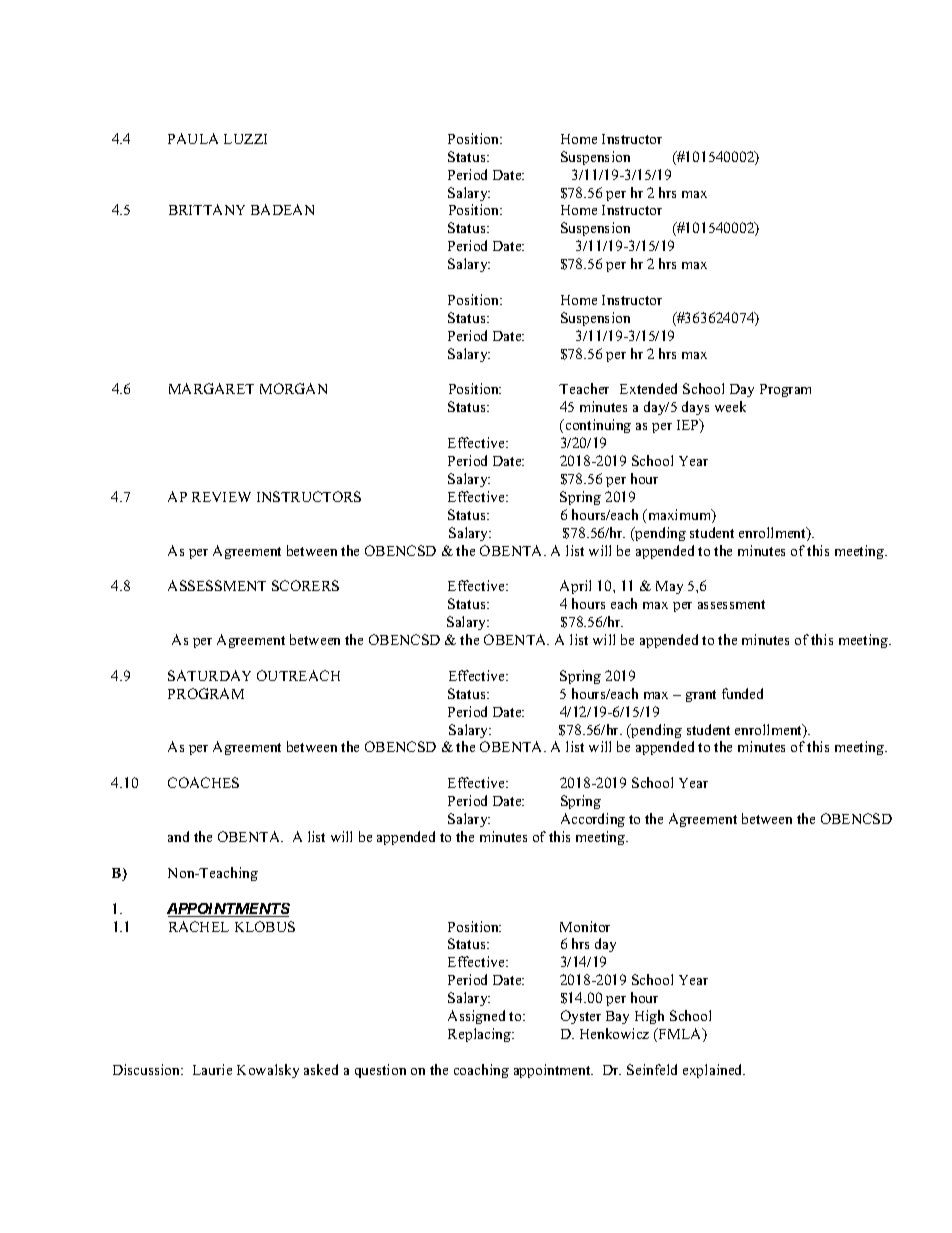 Image resolution: width=952 pixels, height=1233 pixels. What do you see at coordinates (207, 209) in the page?
I see `BRITTANY` at bounding box center [207, 209].
